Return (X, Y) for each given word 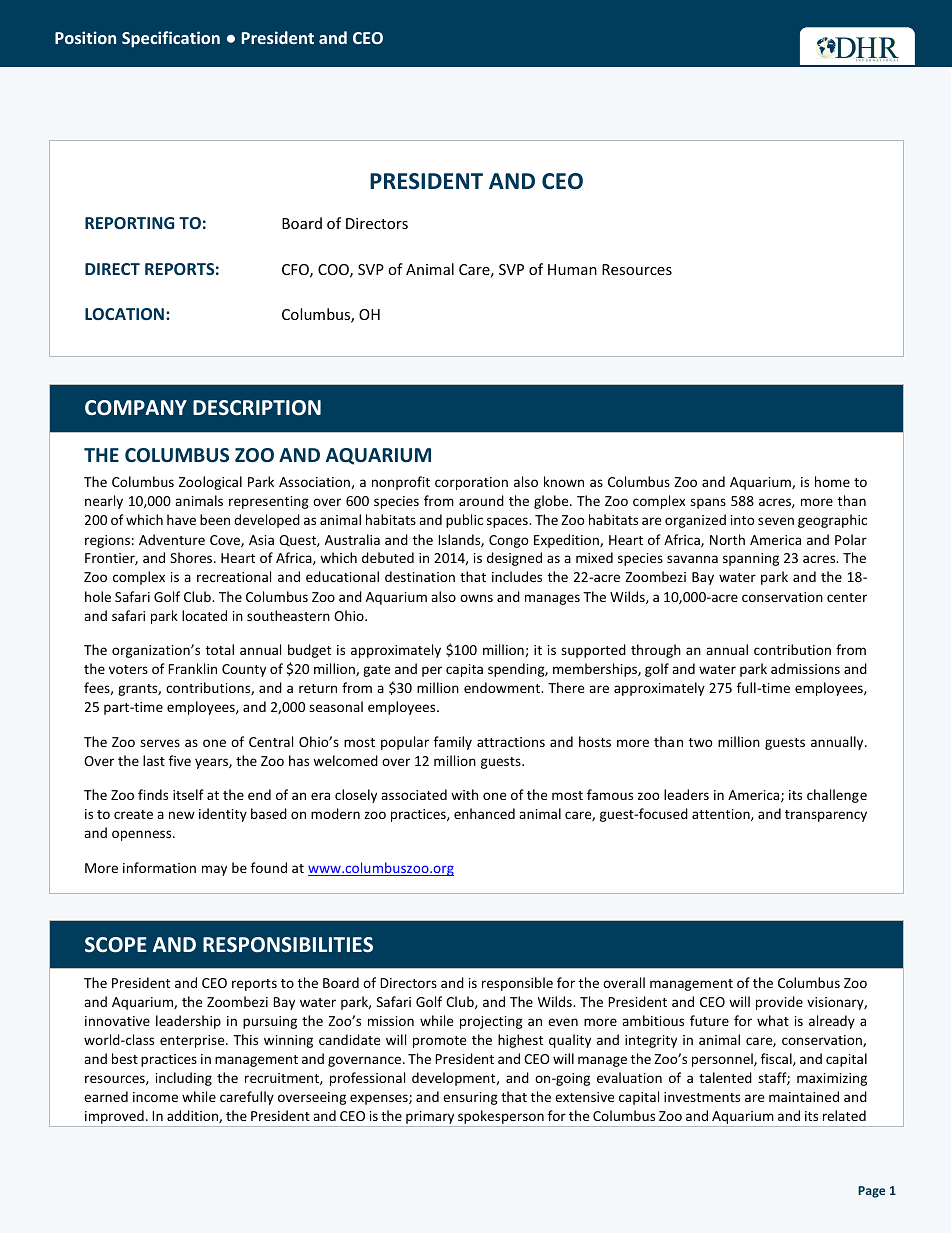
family (453, 743)
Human (572, 269)
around (481, 500)
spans (708, 503)
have (181, 519)
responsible (517, 984)
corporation (471, 483)
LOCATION (124, 314)
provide (779, 1003)
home (832, 481)
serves (160, 743)
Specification (171, 39)
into (743, 520)
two (701, 742)
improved (114, 1118)
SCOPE (116, 945)
